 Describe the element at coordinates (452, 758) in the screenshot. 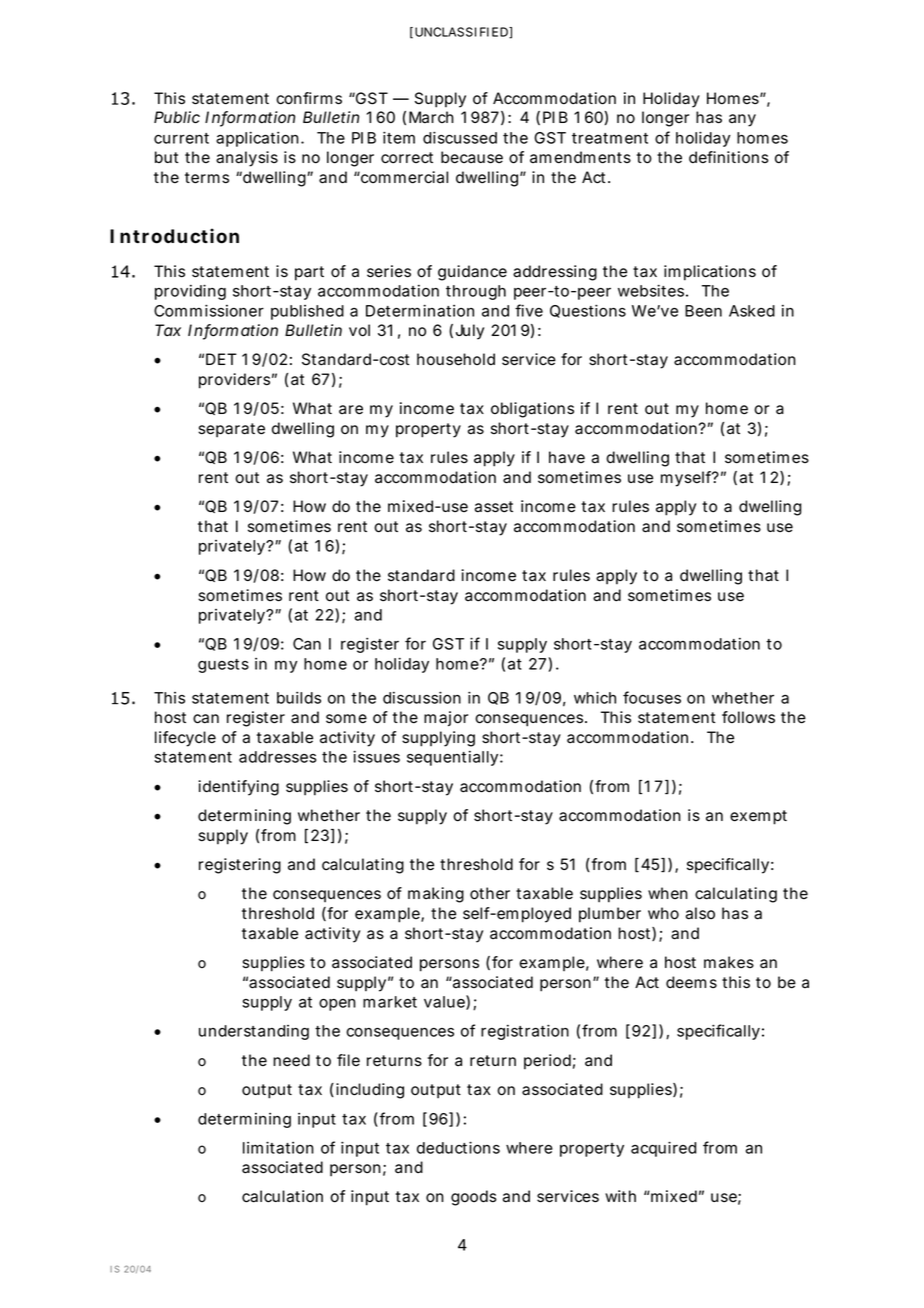

I see `sequentially` at that location.
